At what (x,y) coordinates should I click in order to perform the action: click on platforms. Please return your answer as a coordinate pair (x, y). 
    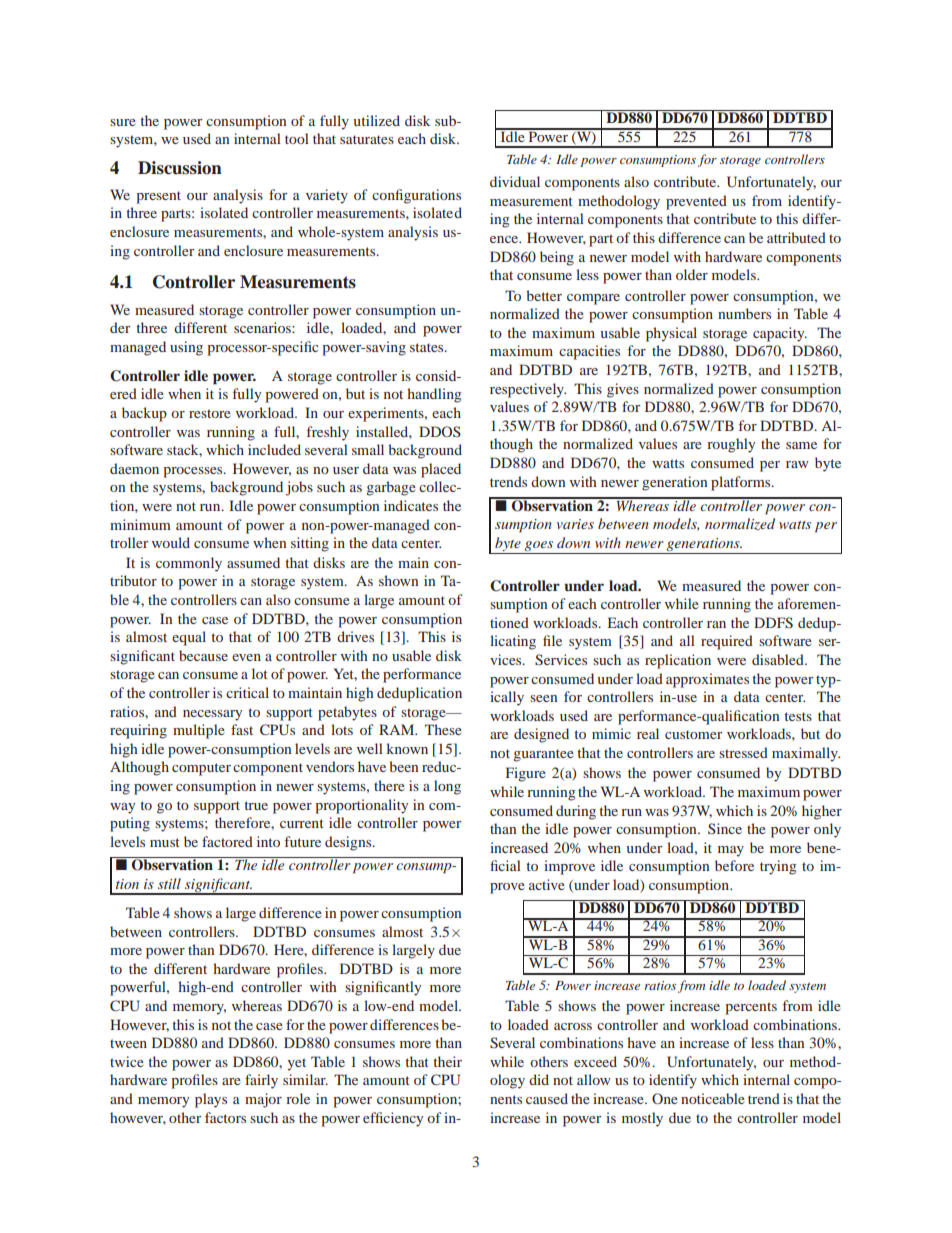
    Looking at the image, I should click on (742, 483).
